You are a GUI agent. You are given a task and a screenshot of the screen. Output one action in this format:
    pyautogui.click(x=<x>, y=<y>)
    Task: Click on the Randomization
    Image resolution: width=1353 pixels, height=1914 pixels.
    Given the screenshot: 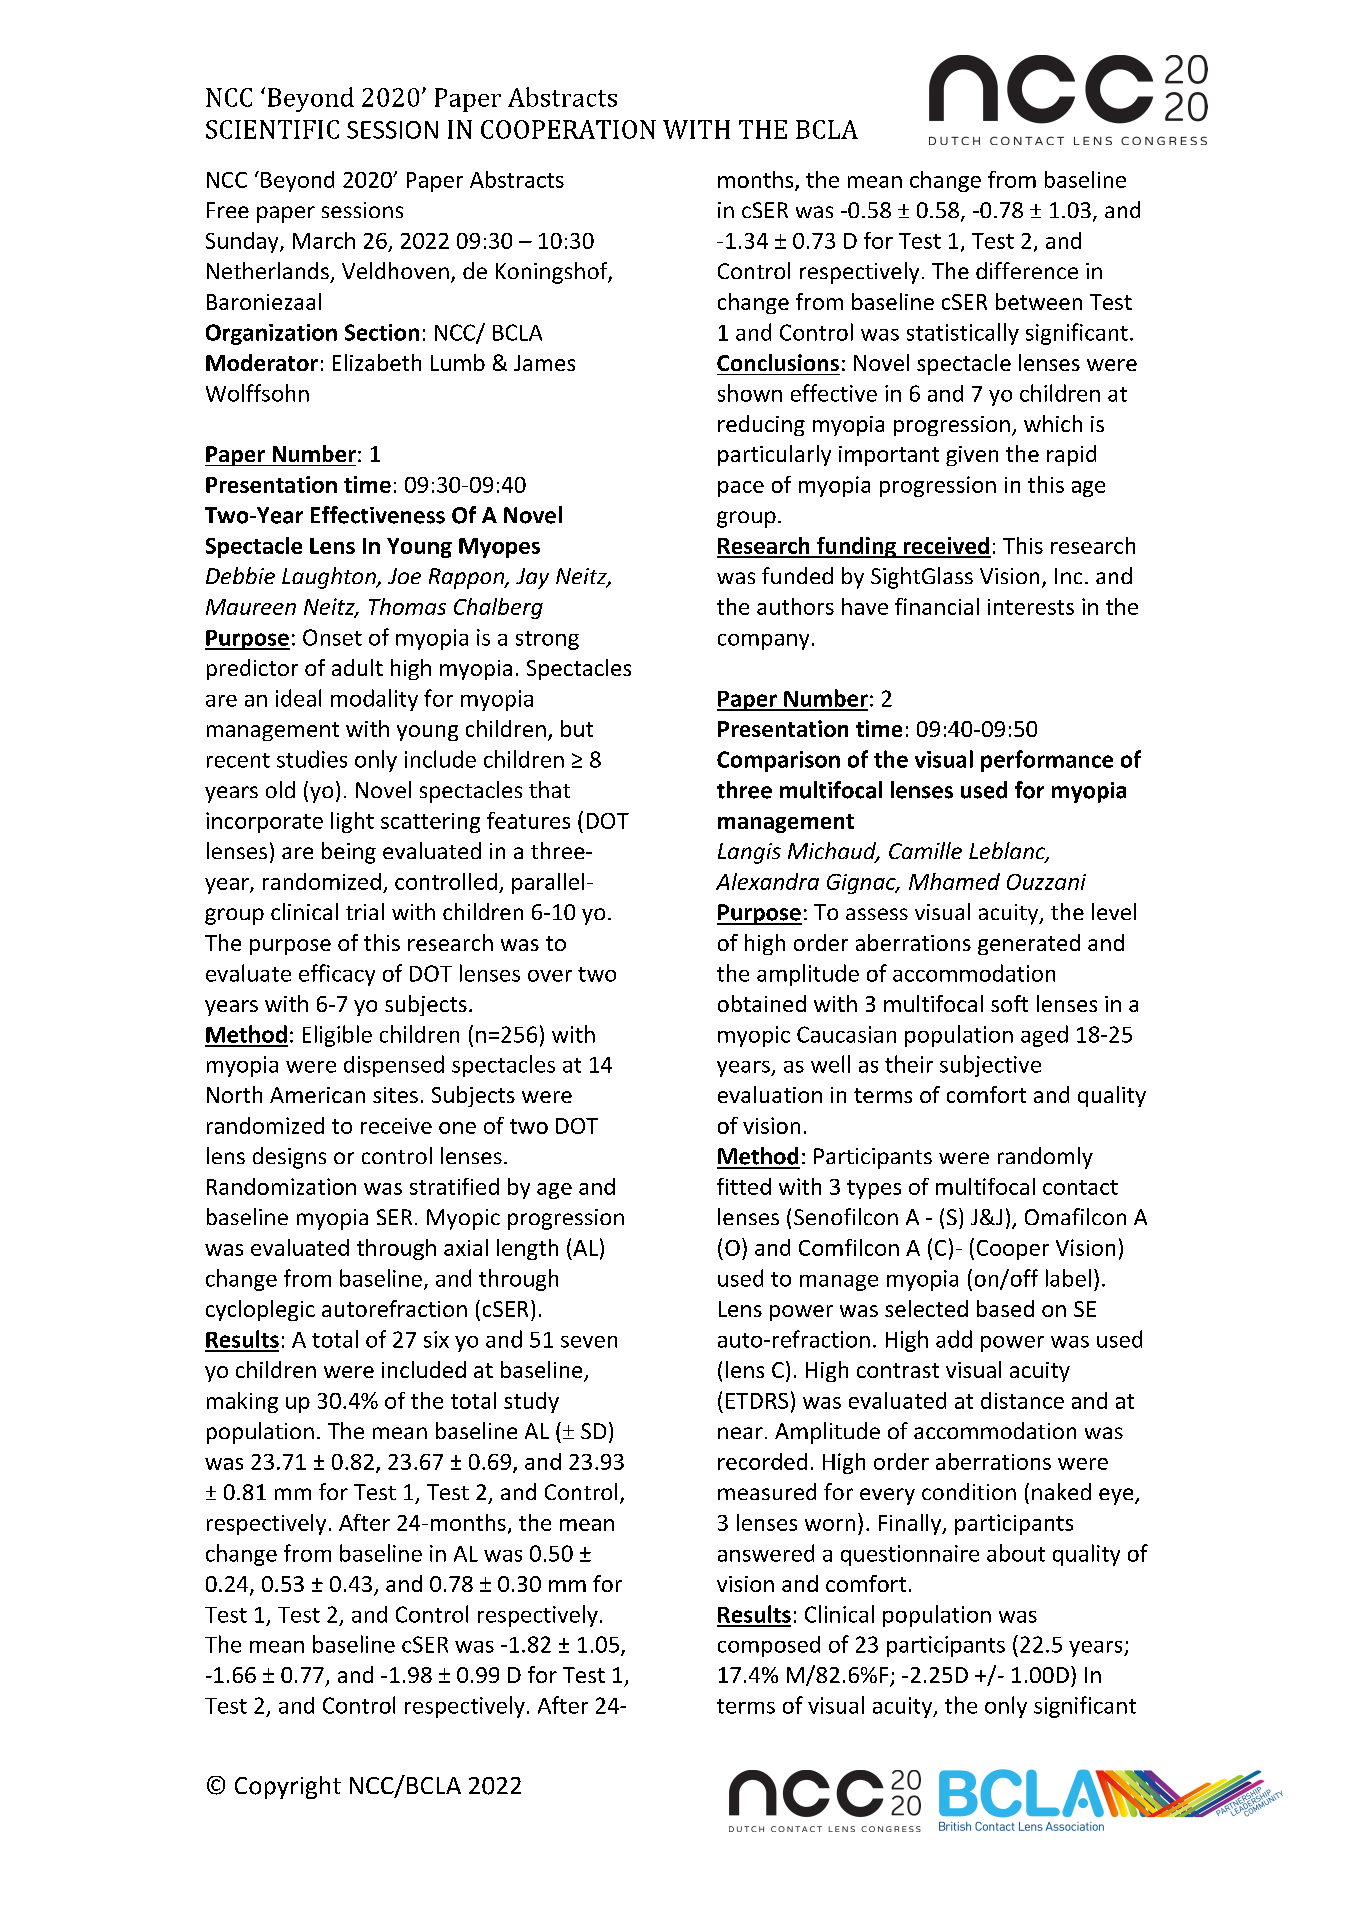 What is the action you would take?
    pyautogui.click(x=281, y=1186)
